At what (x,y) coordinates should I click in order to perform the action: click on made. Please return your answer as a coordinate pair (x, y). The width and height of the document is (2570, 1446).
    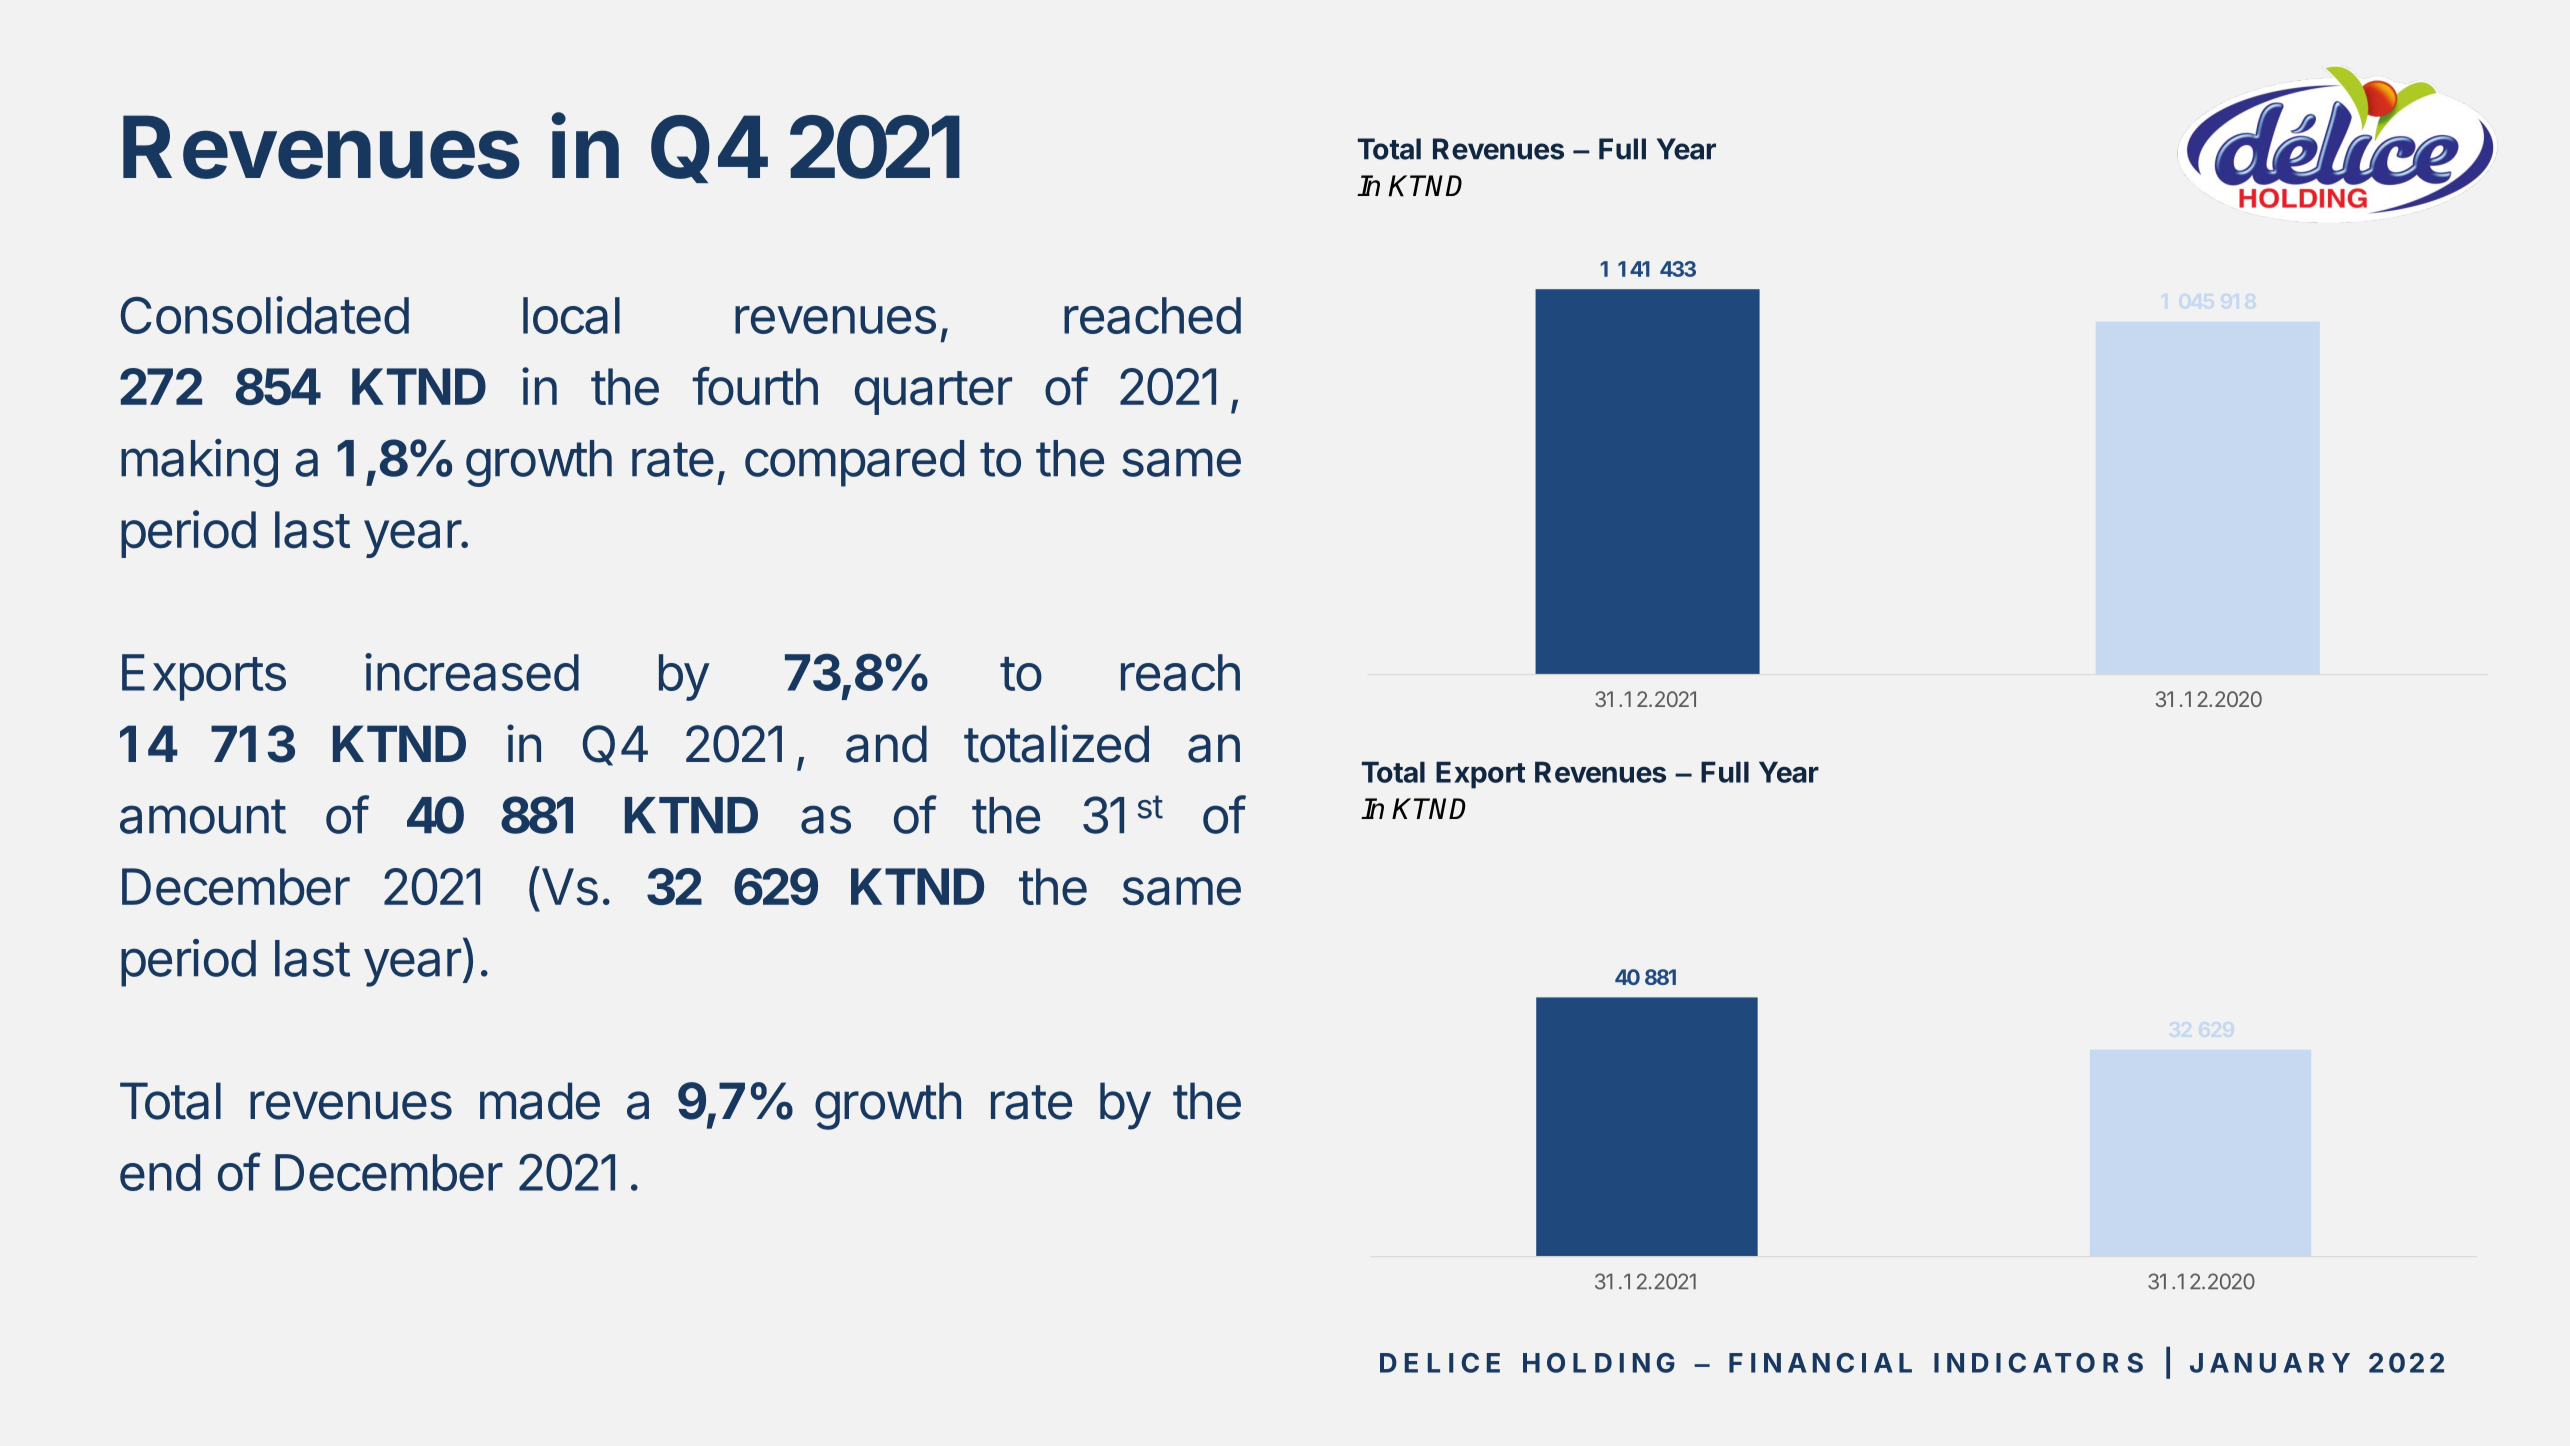
    Looking at the image, I should click on (540, 1101).
